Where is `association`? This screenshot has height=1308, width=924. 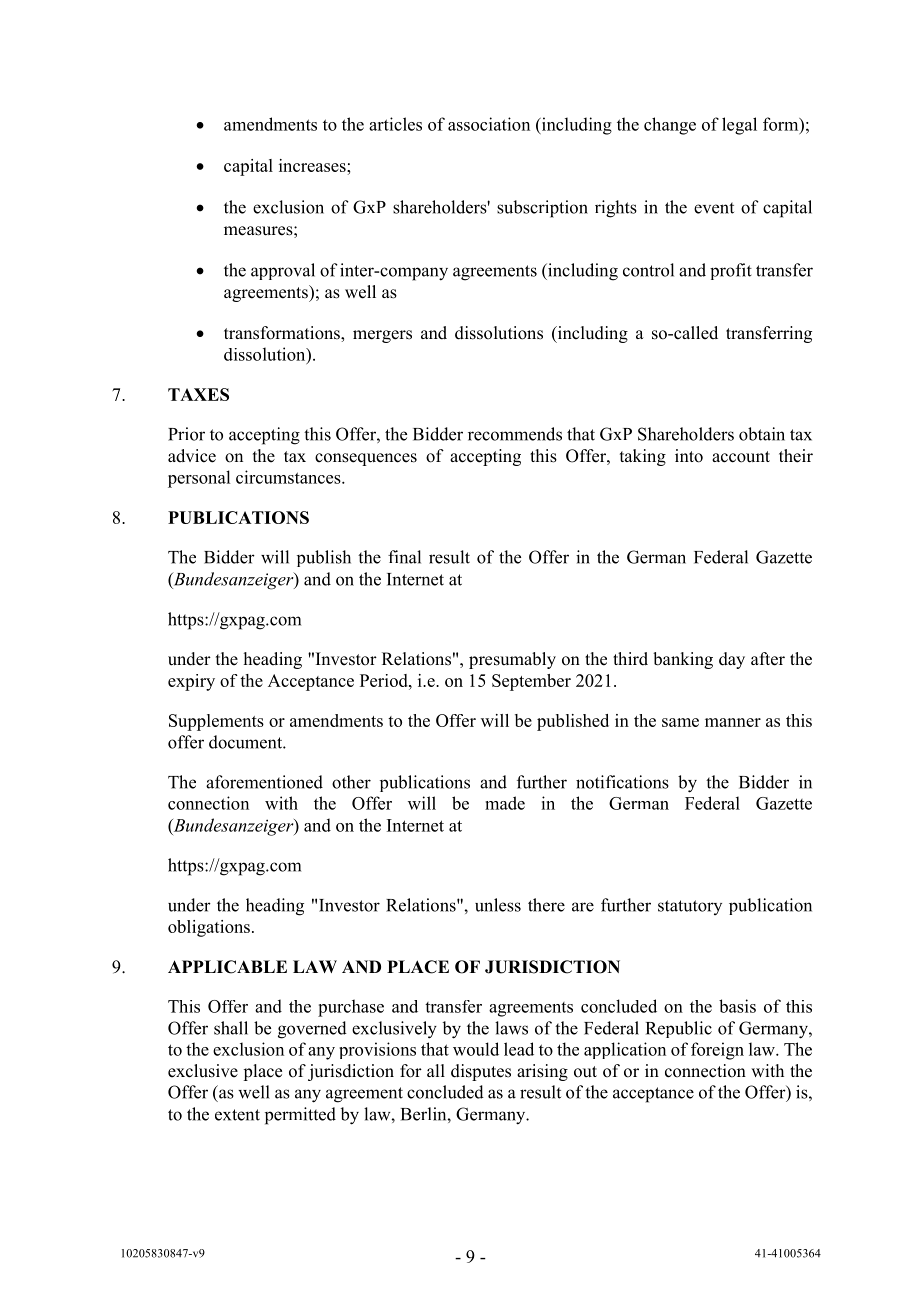 association is located at coordinates (489, 124).
